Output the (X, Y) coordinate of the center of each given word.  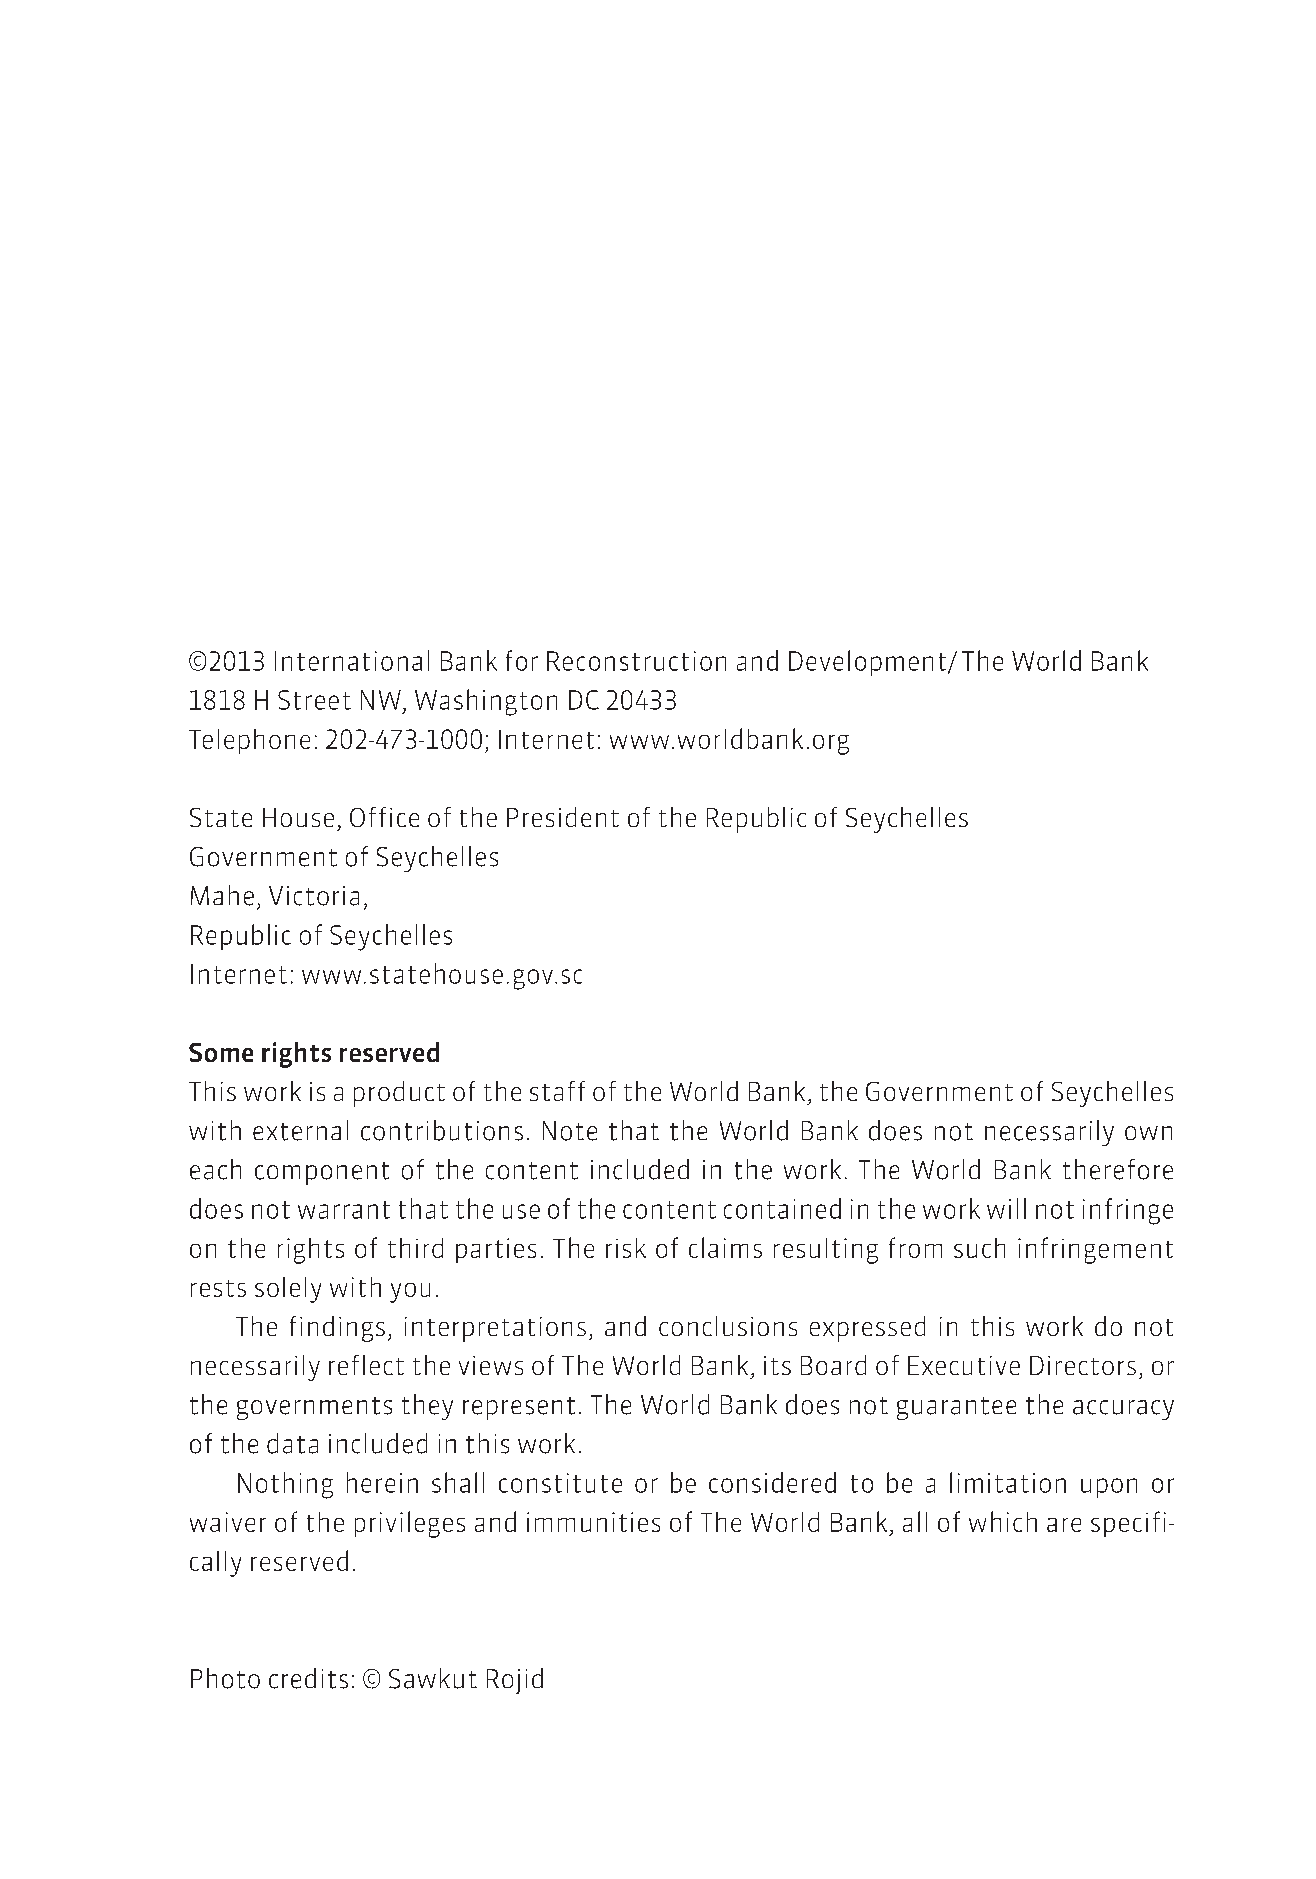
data (292, 1443)
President (563, 817)
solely (288, 1290)
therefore (1118, 1169)
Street (314, 700)
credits (308, 1678)
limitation (1008, 1482)
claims (725, 1247)
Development (869, 663)
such (979, 1248)
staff (557, 1091)
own (1148, 1133)
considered (772, 1482)
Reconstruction (636, 661)
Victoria (314, 896)
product (399, 1094)
